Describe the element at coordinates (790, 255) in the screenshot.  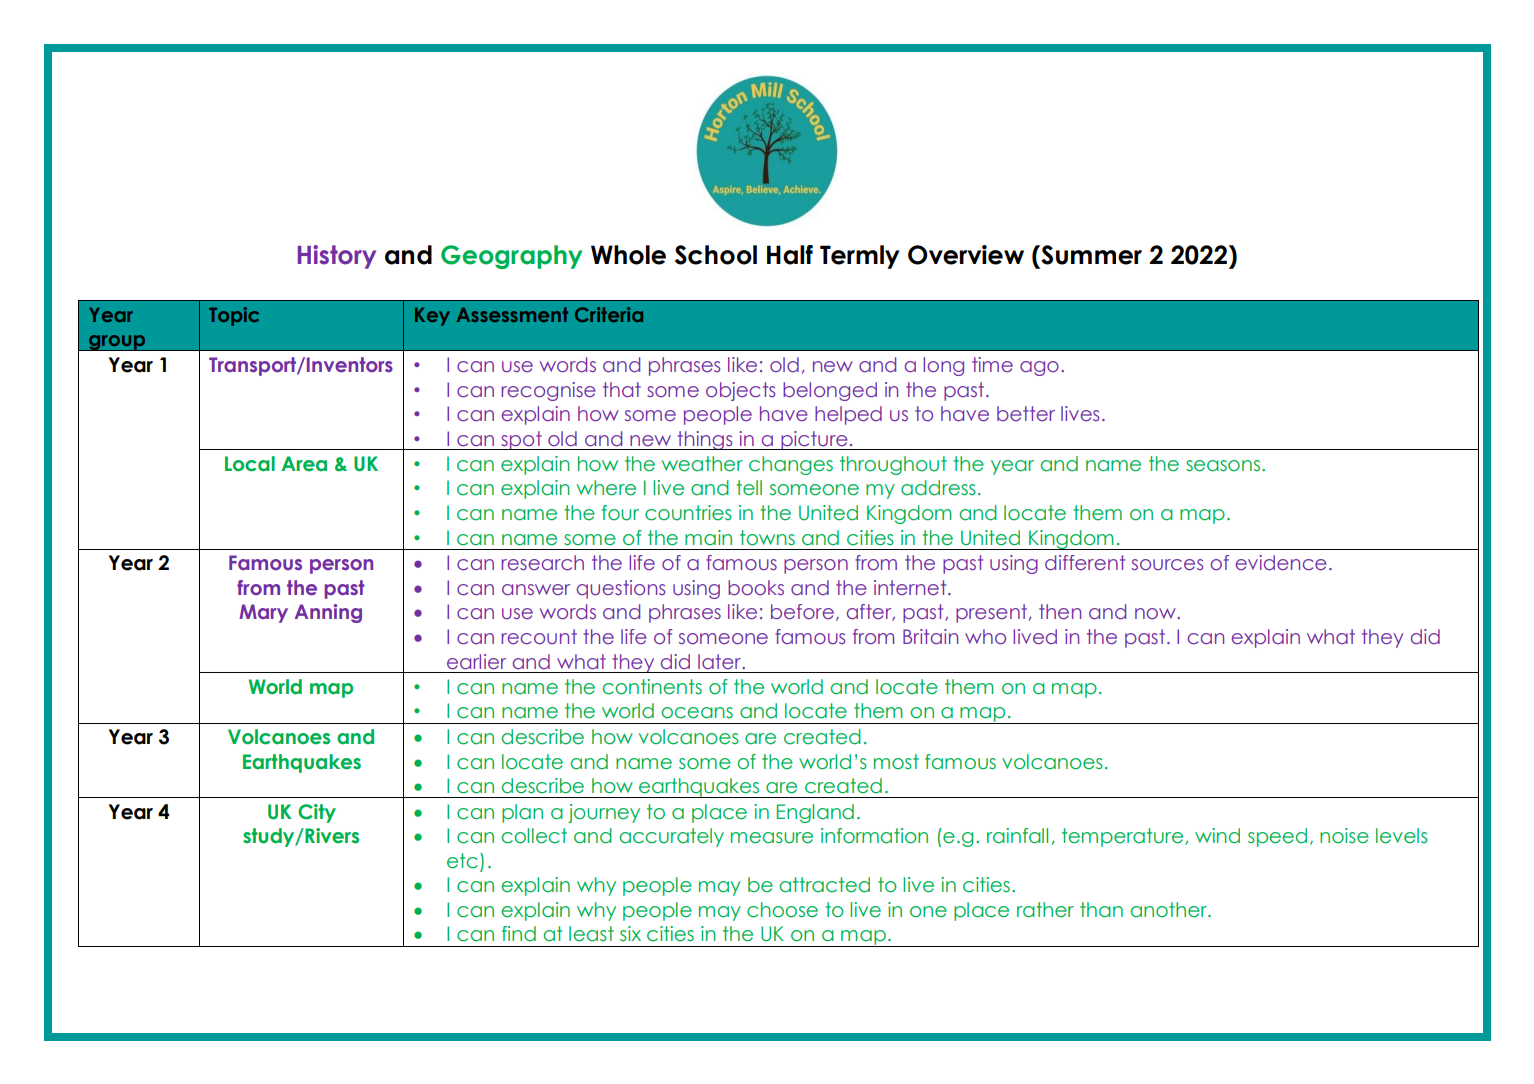
I see `Half` at that location.
